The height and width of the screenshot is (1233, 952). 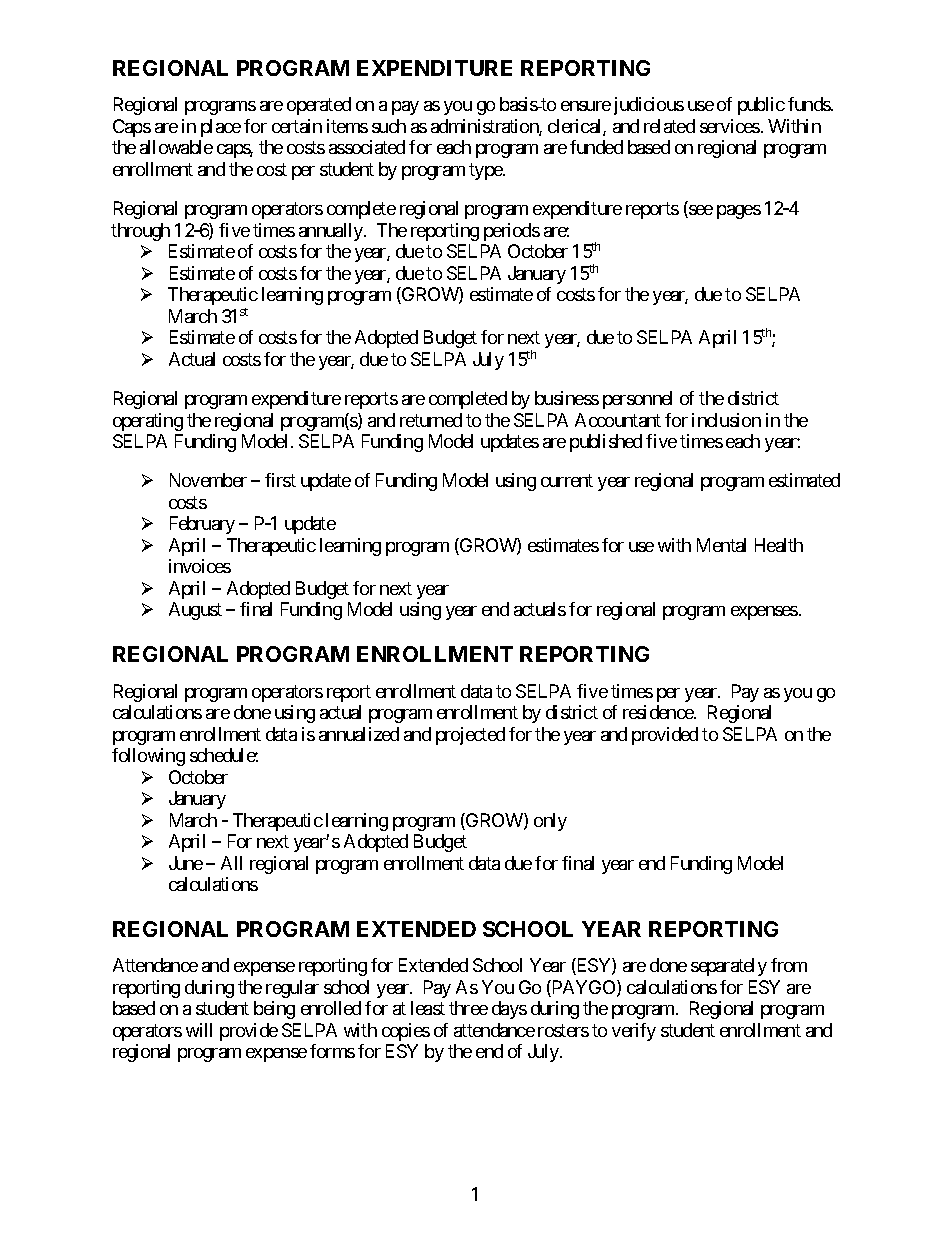 I want to click on services, so click(x=730, y=126).
